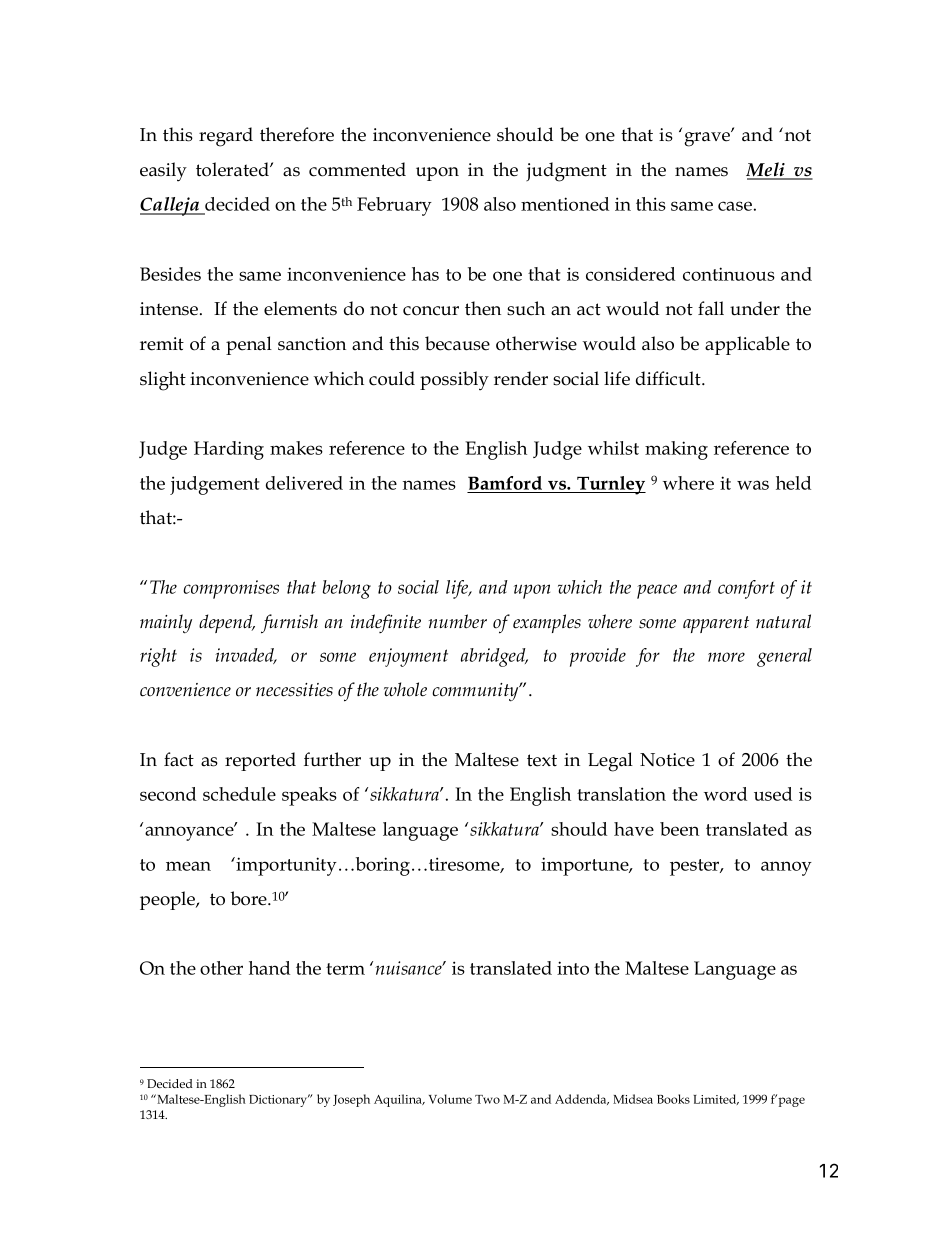 The height and width of the screenshot is (1233, 952). I want to click on Bamford, so click(505, 483).
